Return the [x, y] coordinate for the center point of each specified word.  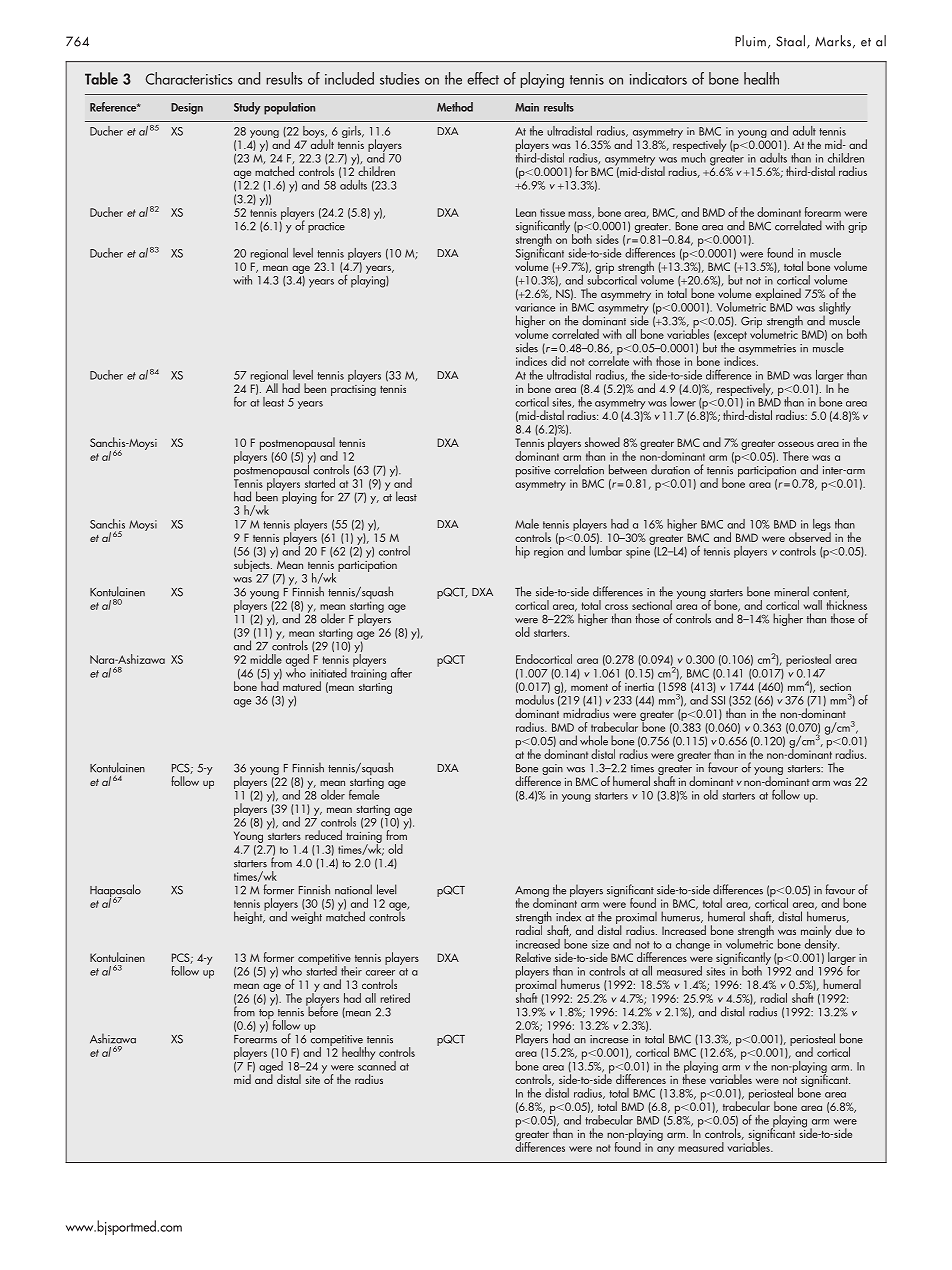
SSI [718, 700]
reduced [323, 835]
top [267, 1015]
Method [455, 107]
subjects [253, 566]
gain [552, 769]
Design [187, 109]
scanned [377, 1064]
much [693, 156]
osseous [796, 444]
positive [533, 471]
